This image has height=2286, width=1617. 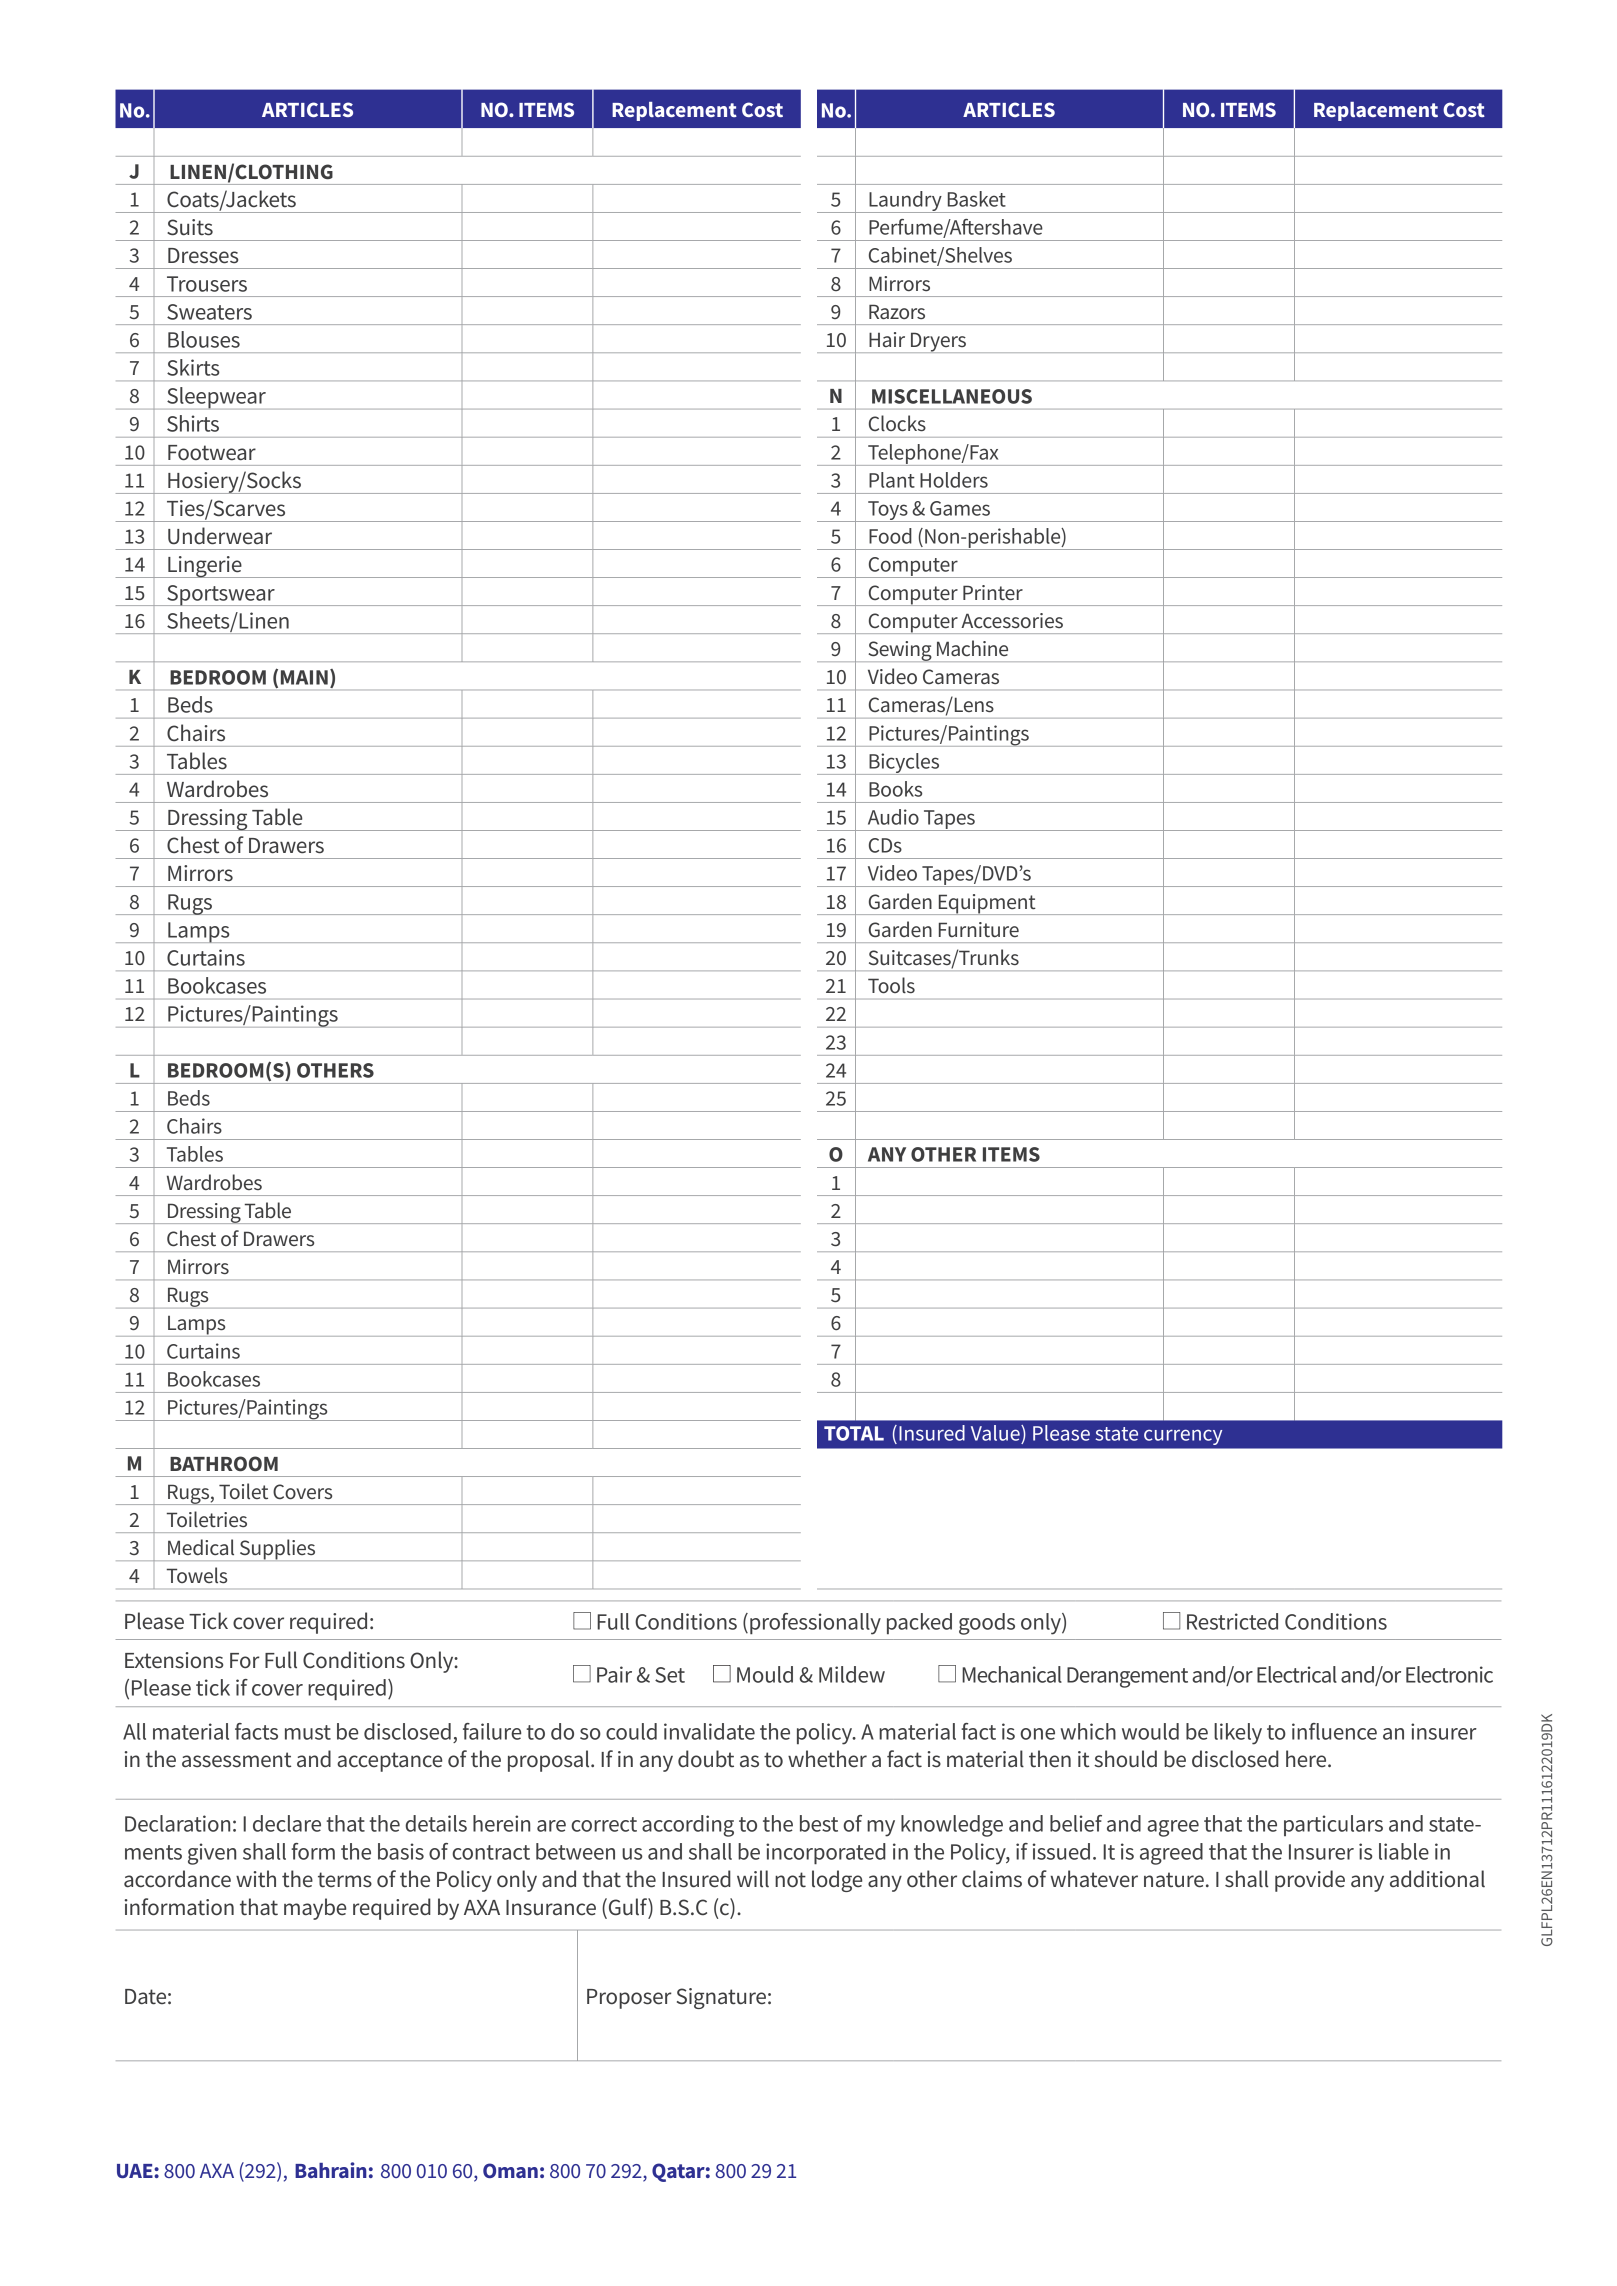 What do you see at coordinates (331, 2170) in the image?
I see `Bahrain` at bounding box center [331, 2170].
